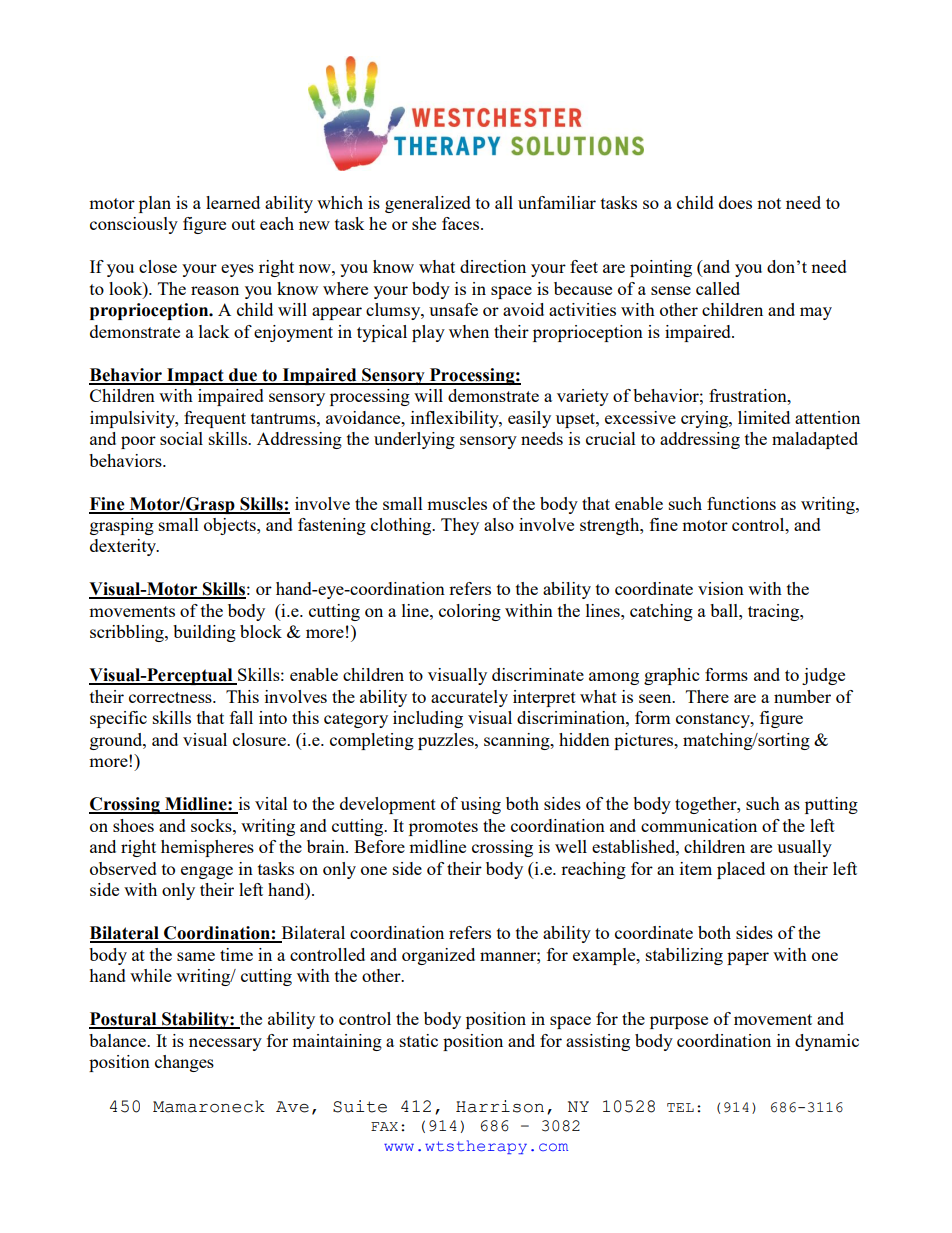 This document has width=952, height=1233. Describe the element at coordinates (469, 698) in the document. I see `accurately` at that location.
